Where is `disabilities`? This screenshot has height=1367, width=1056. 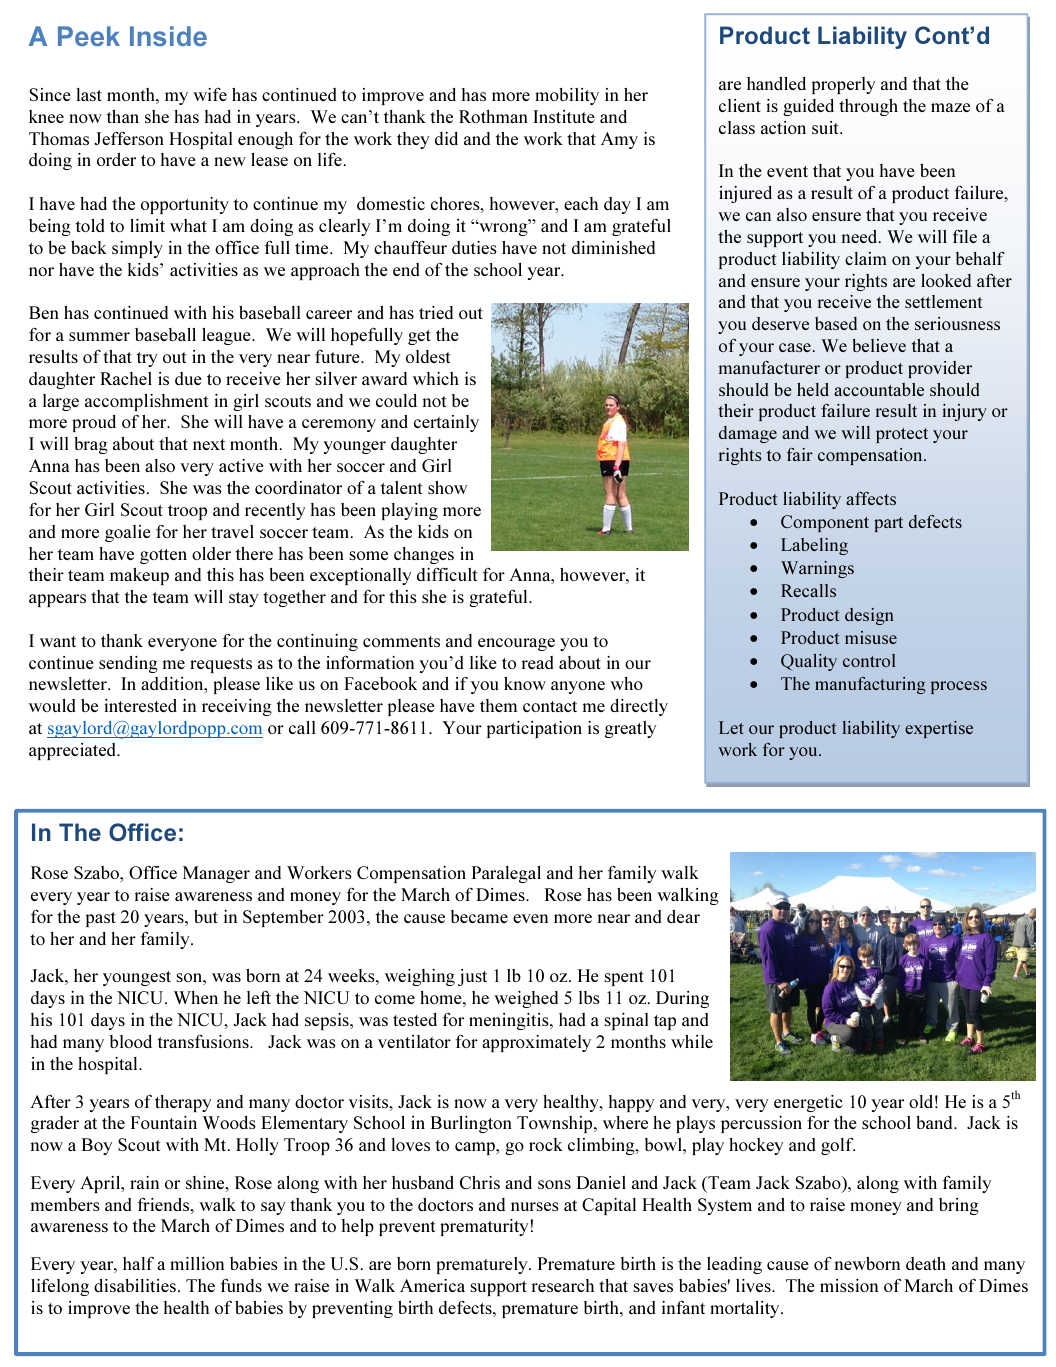
disabilities is located at coordinates (135, 1285).
